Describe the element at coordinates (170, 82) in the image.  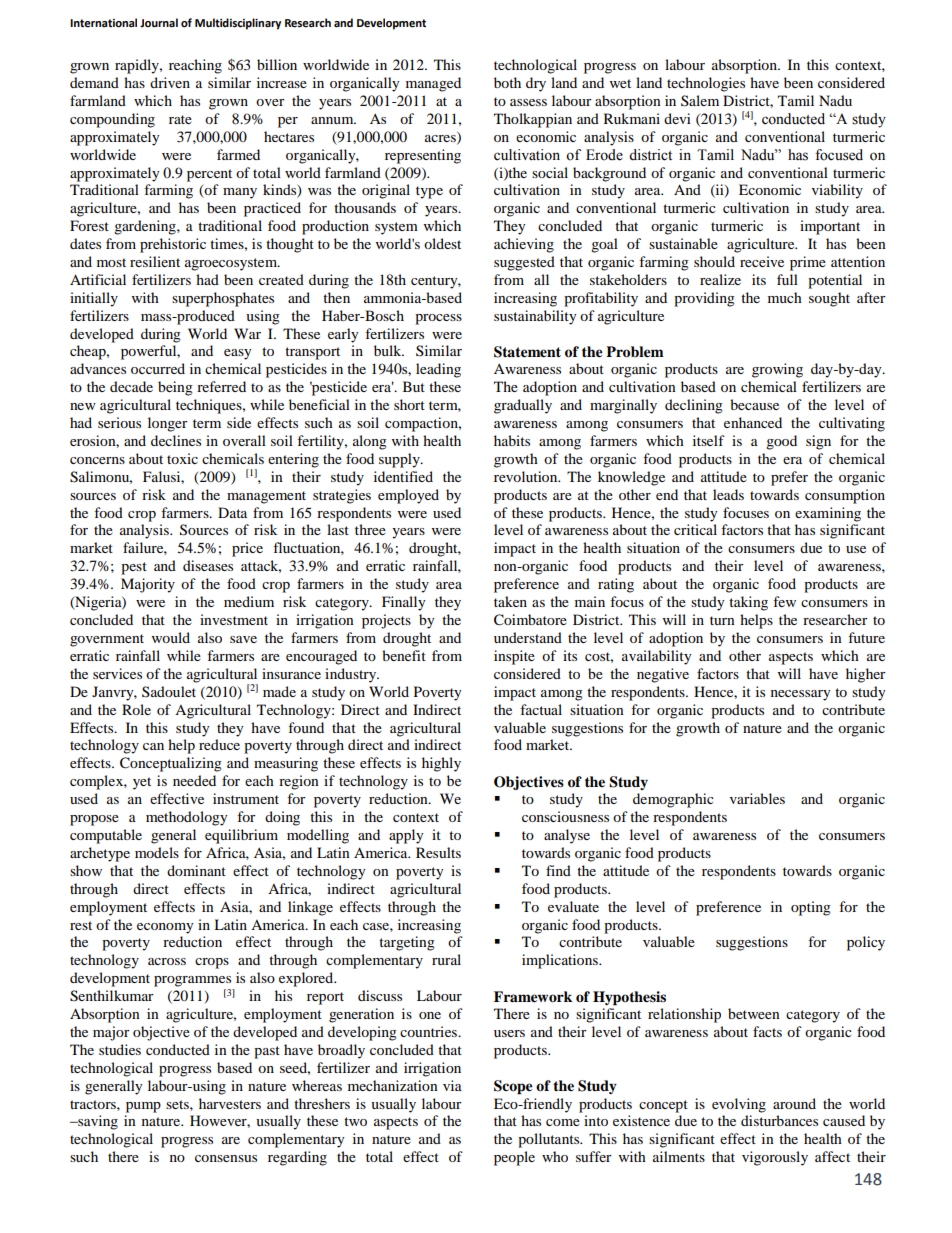
I see `driven` at that location.
